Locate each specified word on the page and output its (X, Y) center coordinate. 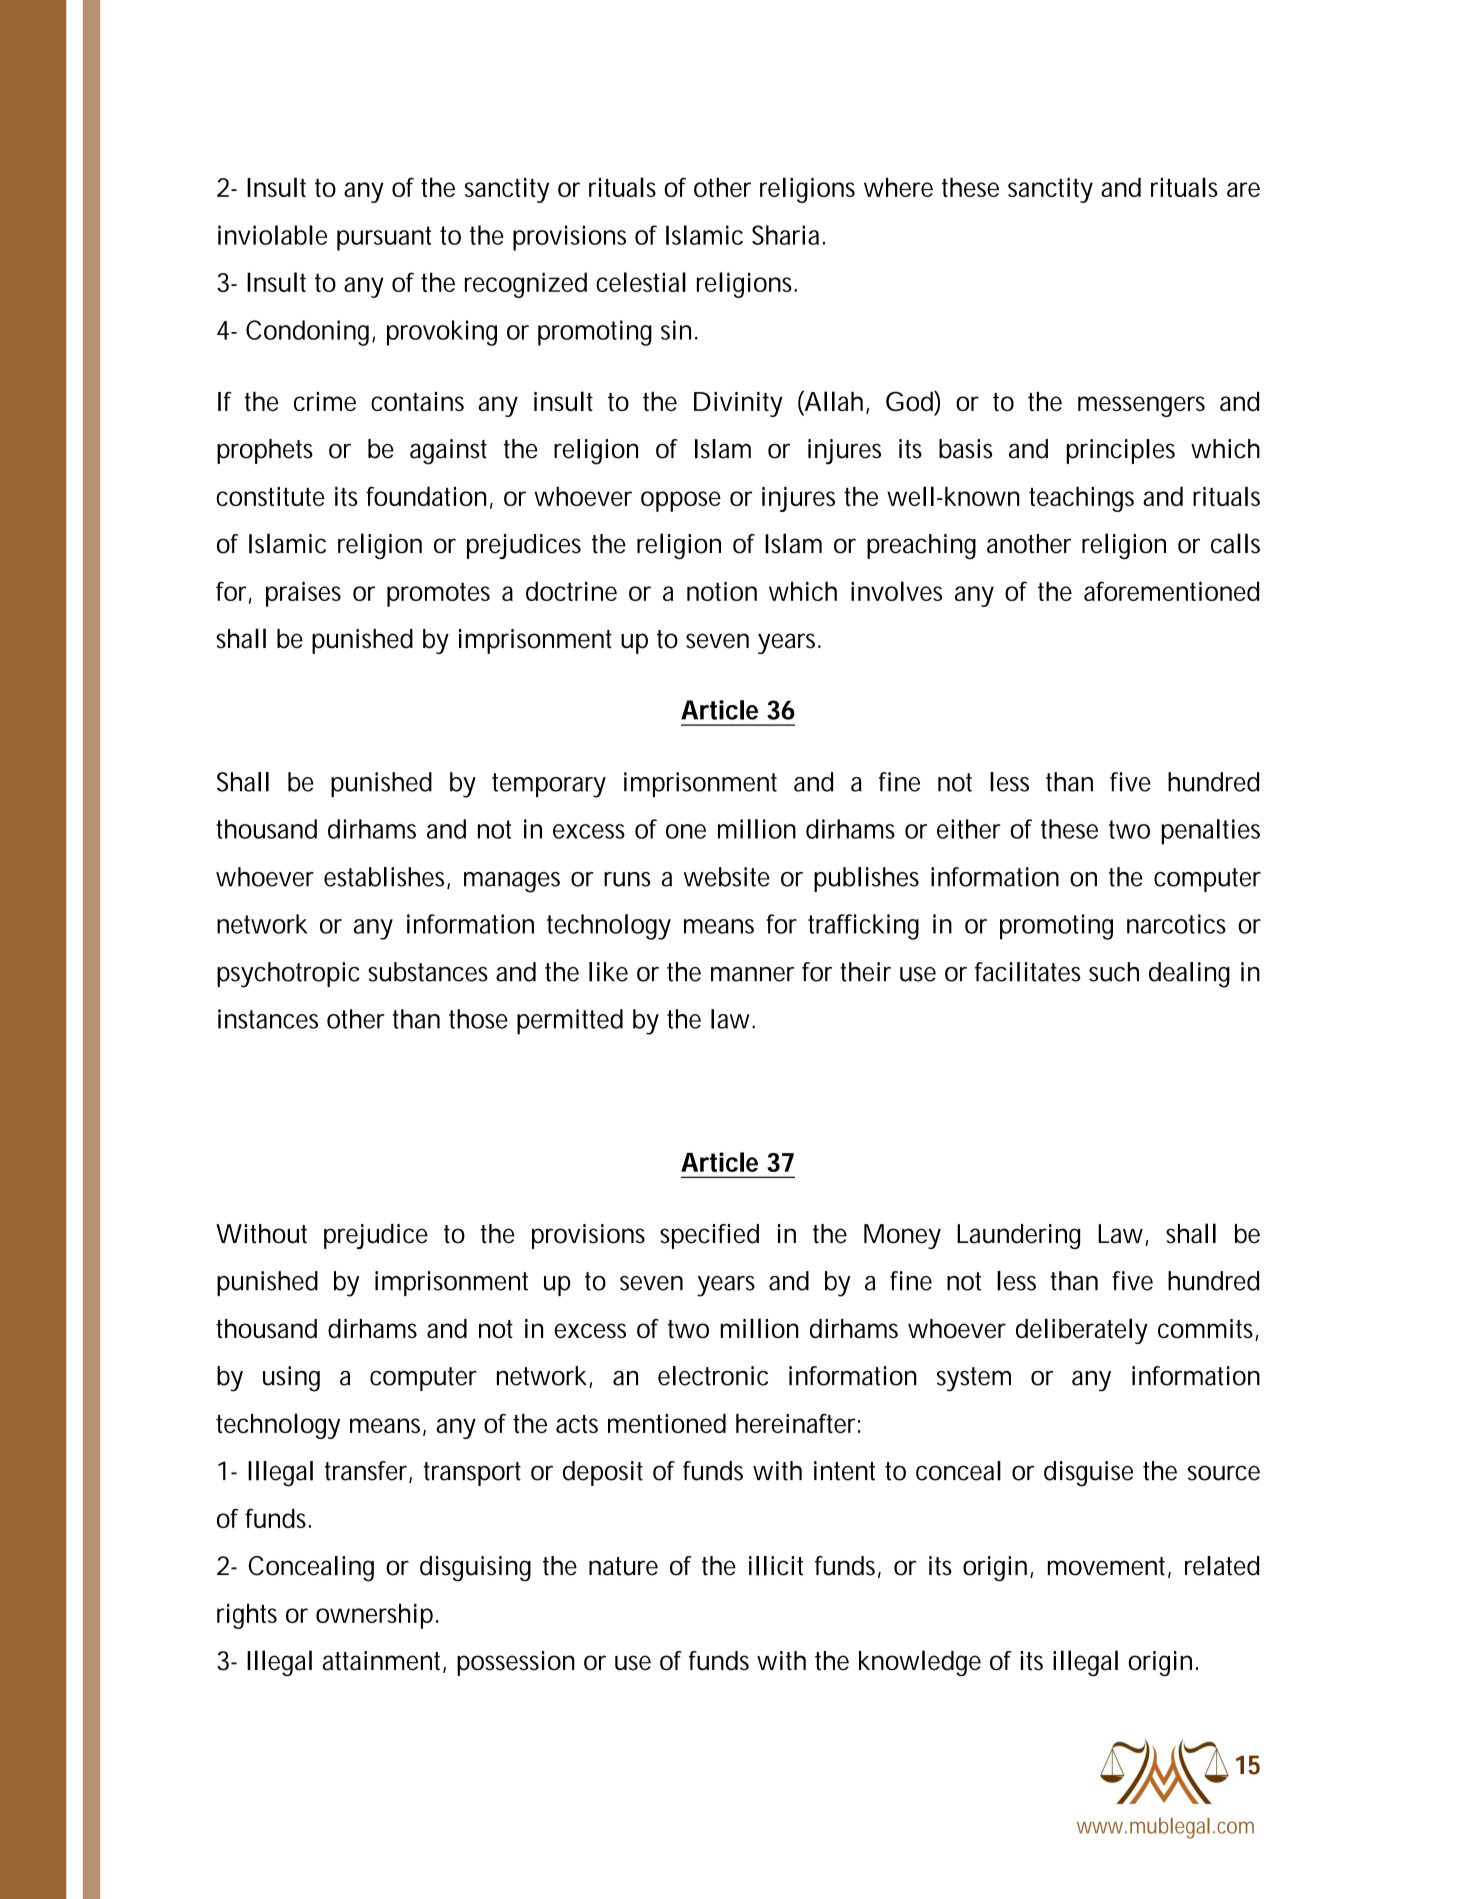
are (1243, 189)
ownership (374, 1616)
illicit (776, 1566)
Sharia (785, 235)
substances (428, 972)
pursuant (384, 238)
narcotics (1176, 924)
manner (752, 974)
